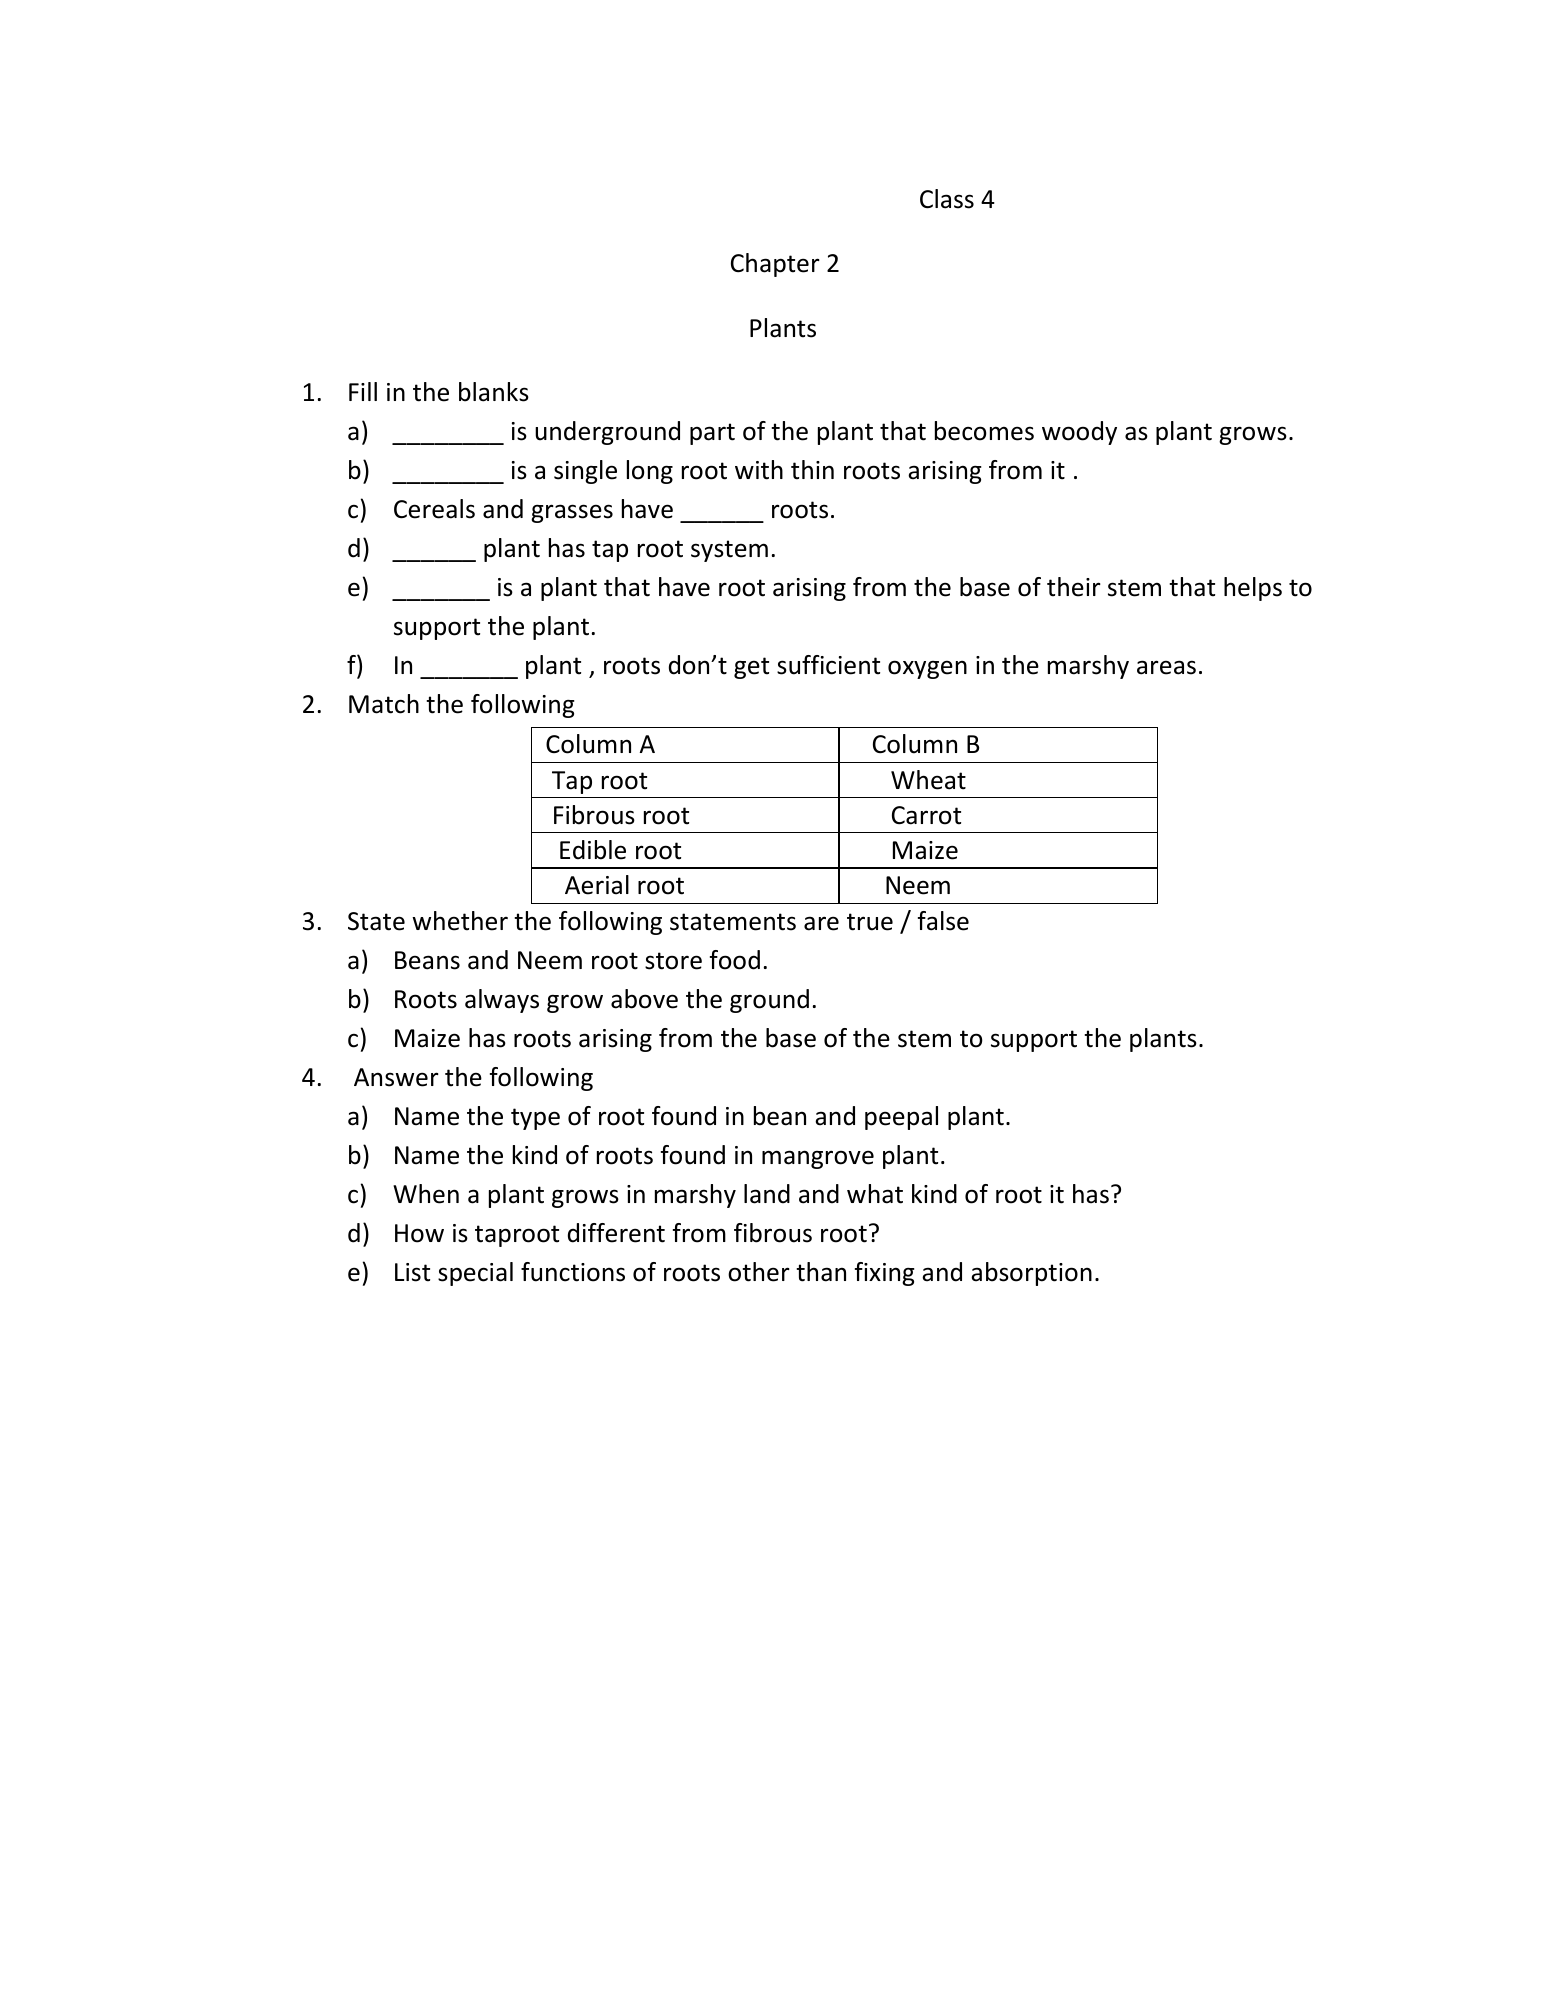 Image resolution: width=1548 pixels, height=2003 pixels. Describe the element at coordinates (494, 392) in the image. I see `blanks` at that location.
